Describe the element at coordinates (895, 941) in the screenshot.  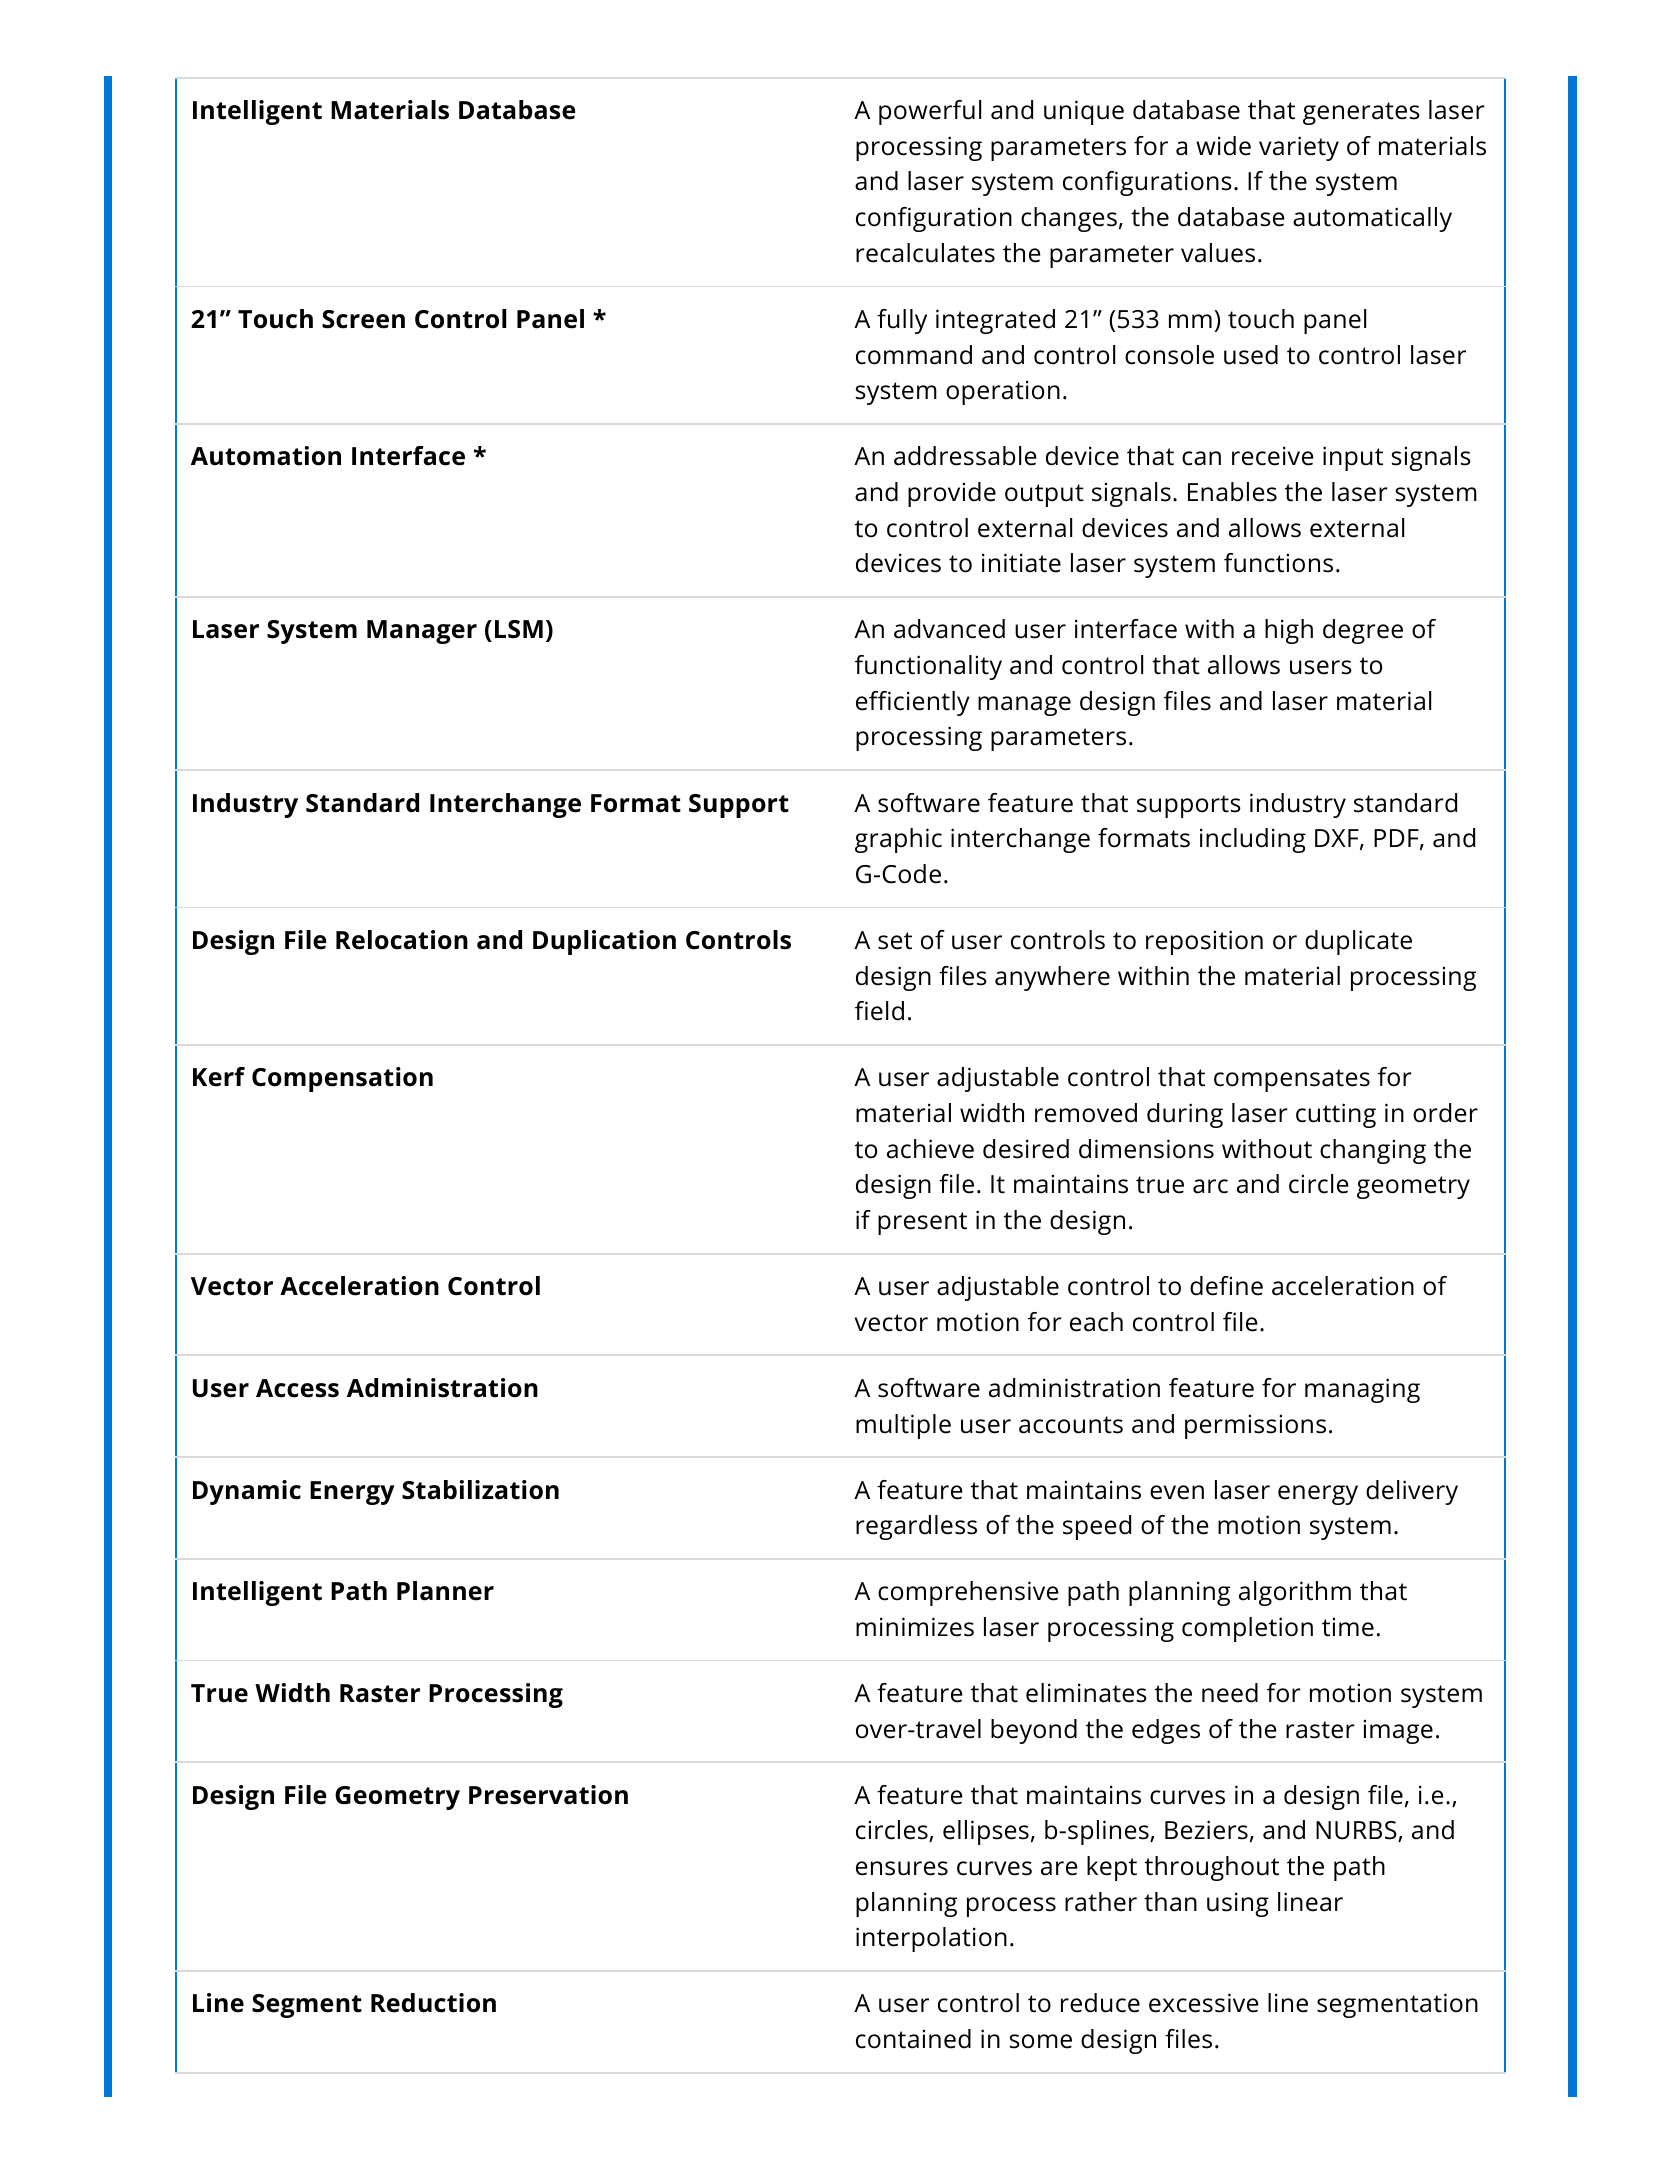
I see `set` at that location.
